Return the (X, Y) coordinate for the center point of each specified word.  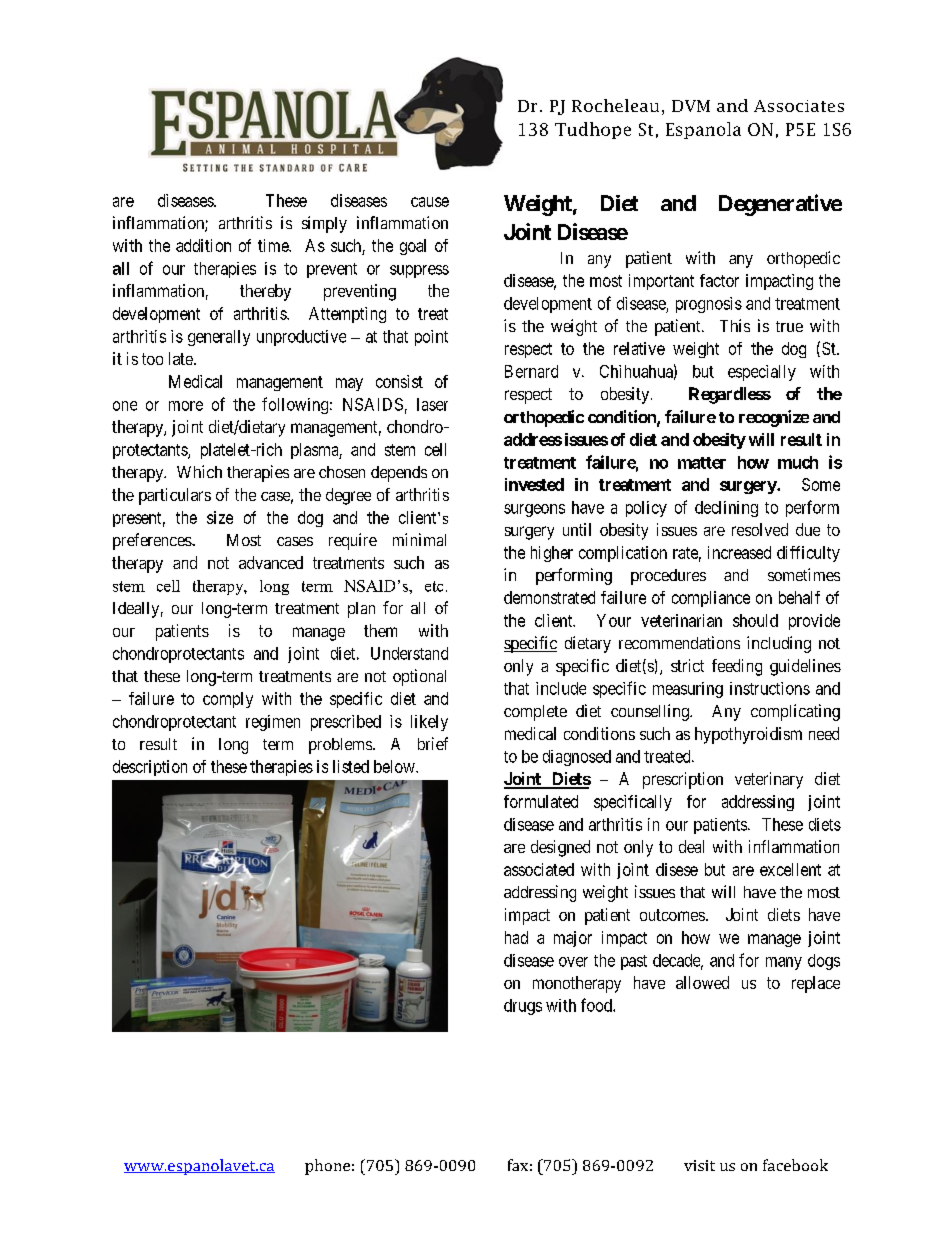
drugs (523, 1007)
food (597, 1005)
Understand (409, 653)
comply (228, 700)
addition (203, 245)
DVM (691, 106)
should (755, 620)
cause (430, 202)
